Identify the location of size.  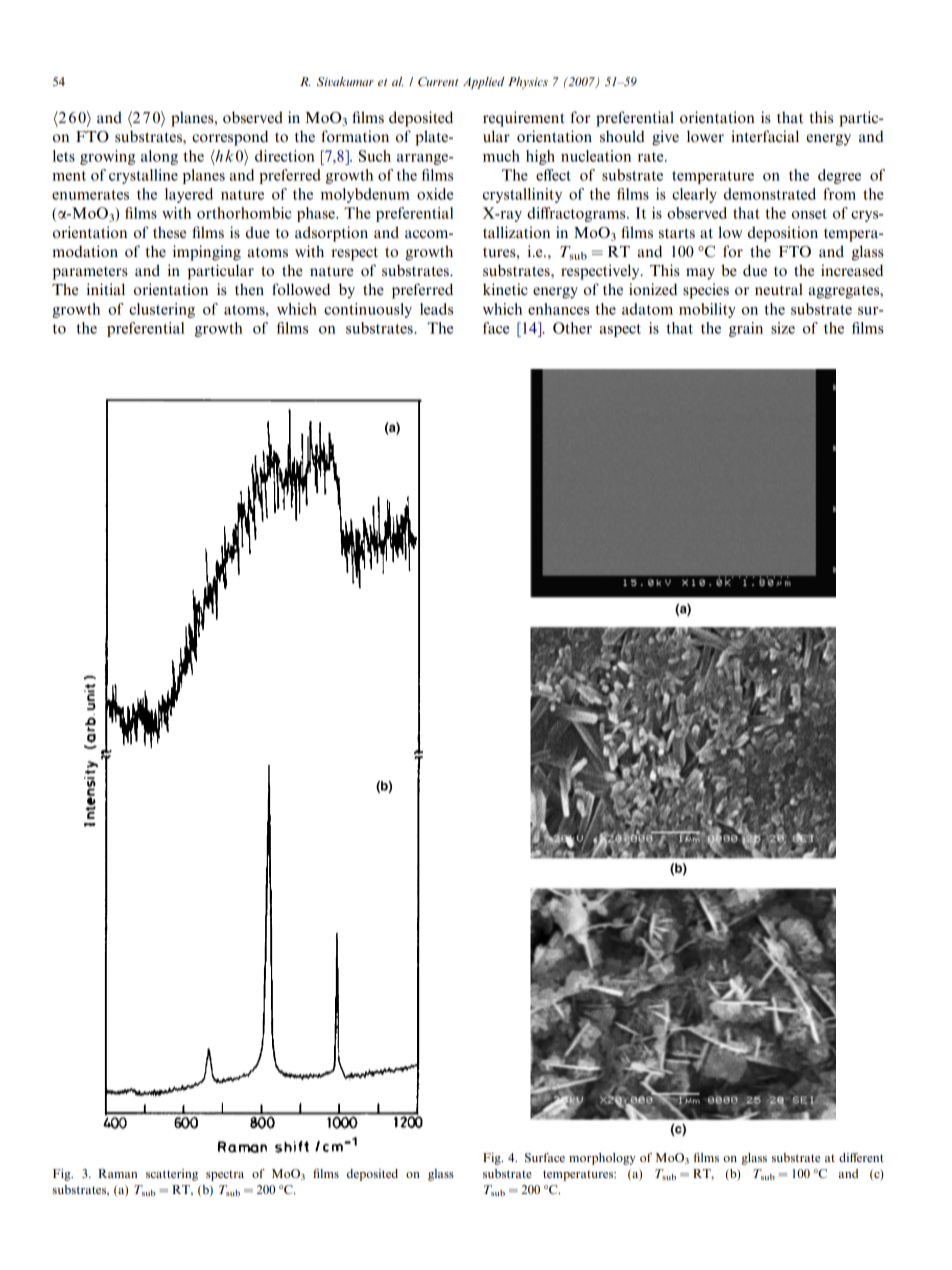
(783, 328).
